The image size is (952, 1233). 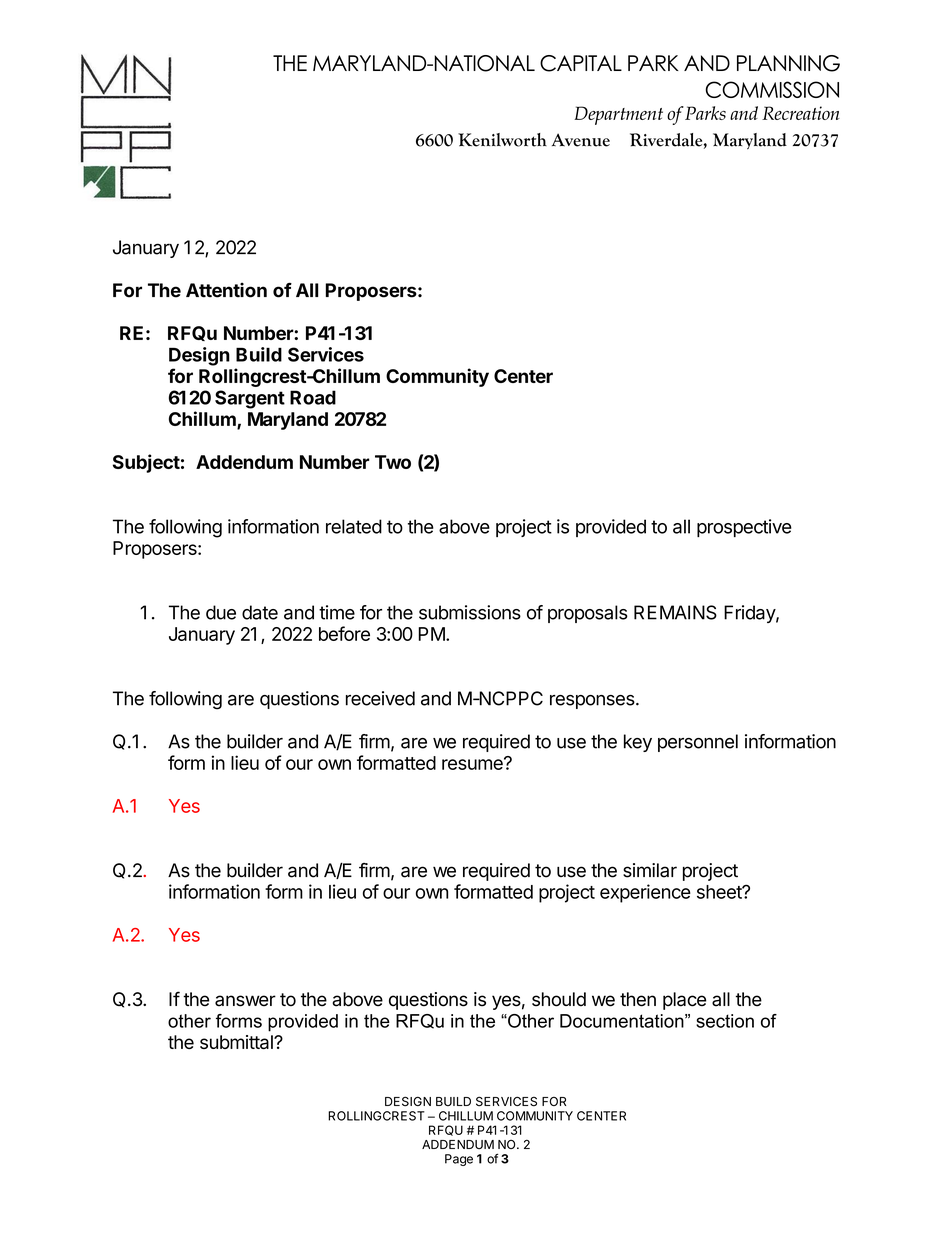 What do you see at coordinates (502, 140) in the screenshot?
I see `Kenilworth` at bounding box center [502, 140].
